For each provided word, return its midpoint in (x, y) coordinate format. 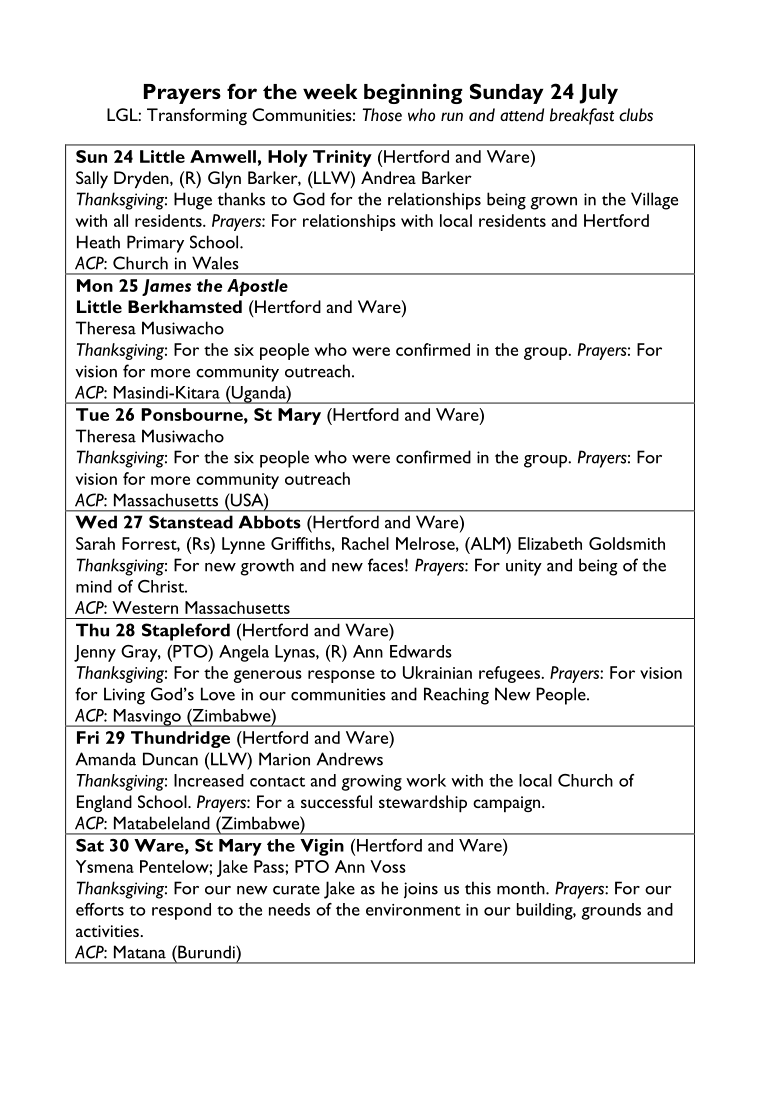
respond (181, 911)
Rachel (365, 543)
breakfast (582, 116)
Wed (96, 522)
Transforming (197, 116)
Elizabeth (550, 543)
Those (382, 115)
